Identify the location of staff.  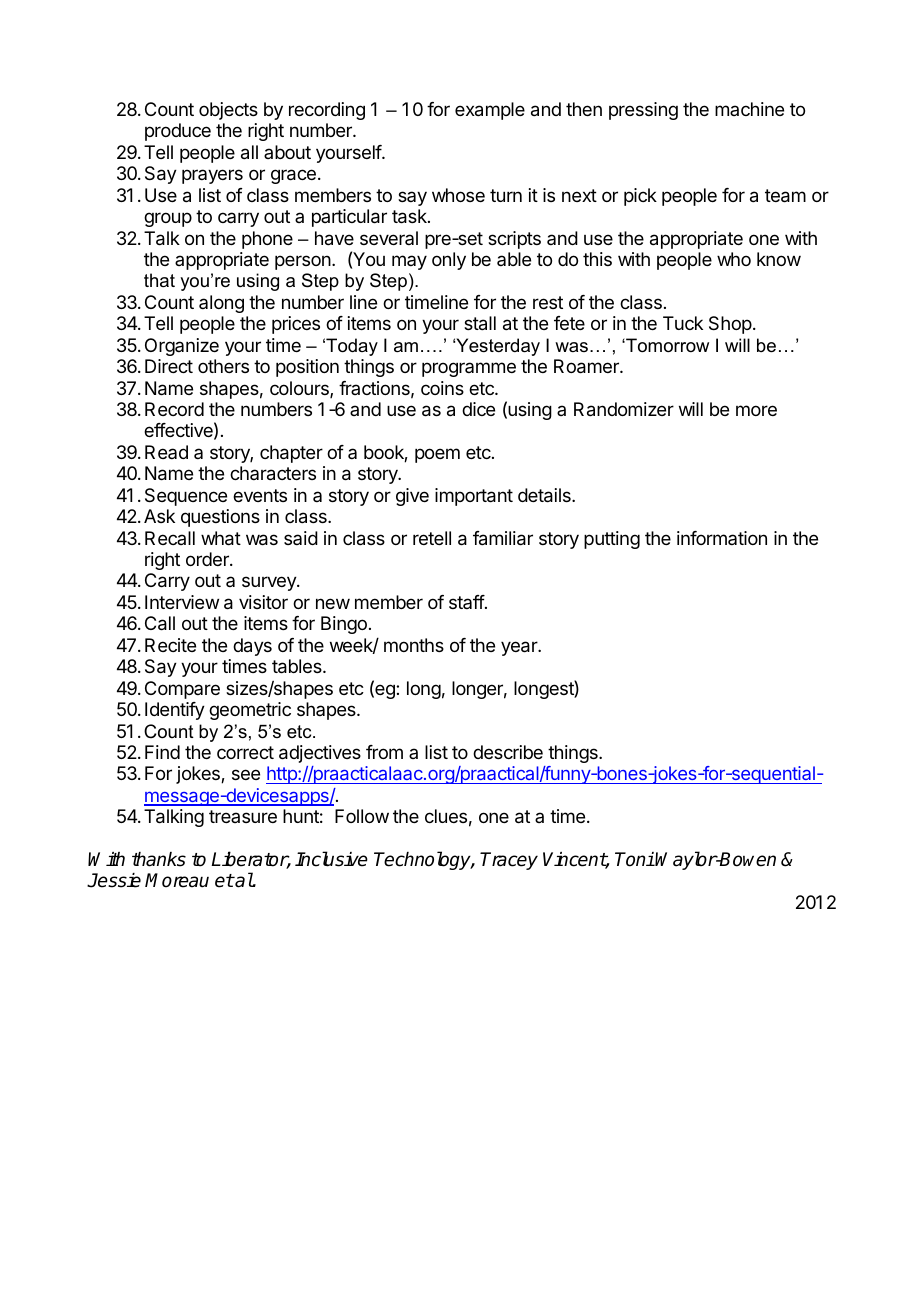
(467, 602).
